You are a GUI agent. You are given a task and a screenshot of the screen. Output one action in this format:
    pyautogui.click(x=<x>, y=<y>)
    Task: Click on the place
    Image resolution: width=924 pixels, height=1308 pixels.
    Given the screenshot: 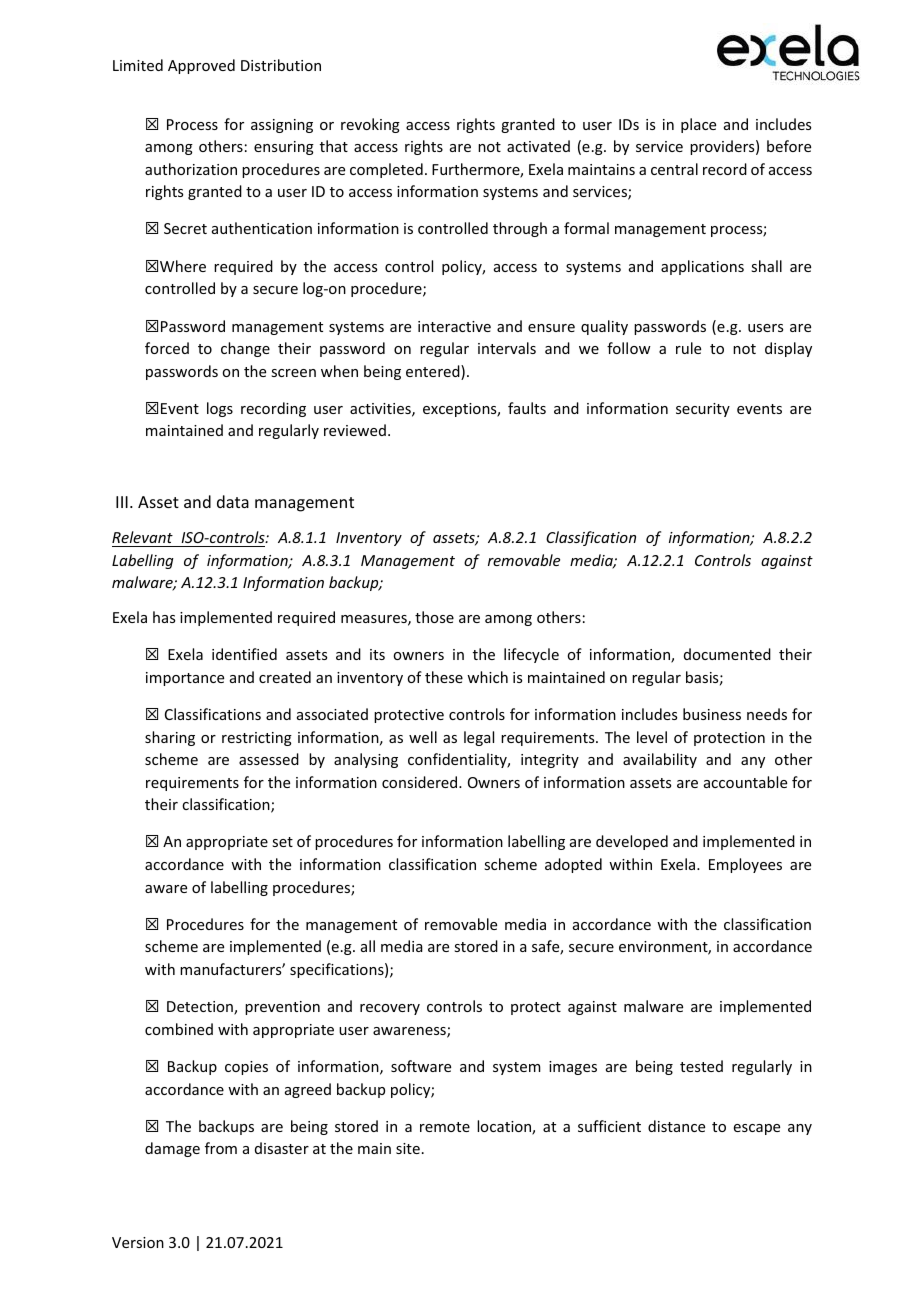 What is the action you would take?
    pyautogui.click(x=698, y=125)
